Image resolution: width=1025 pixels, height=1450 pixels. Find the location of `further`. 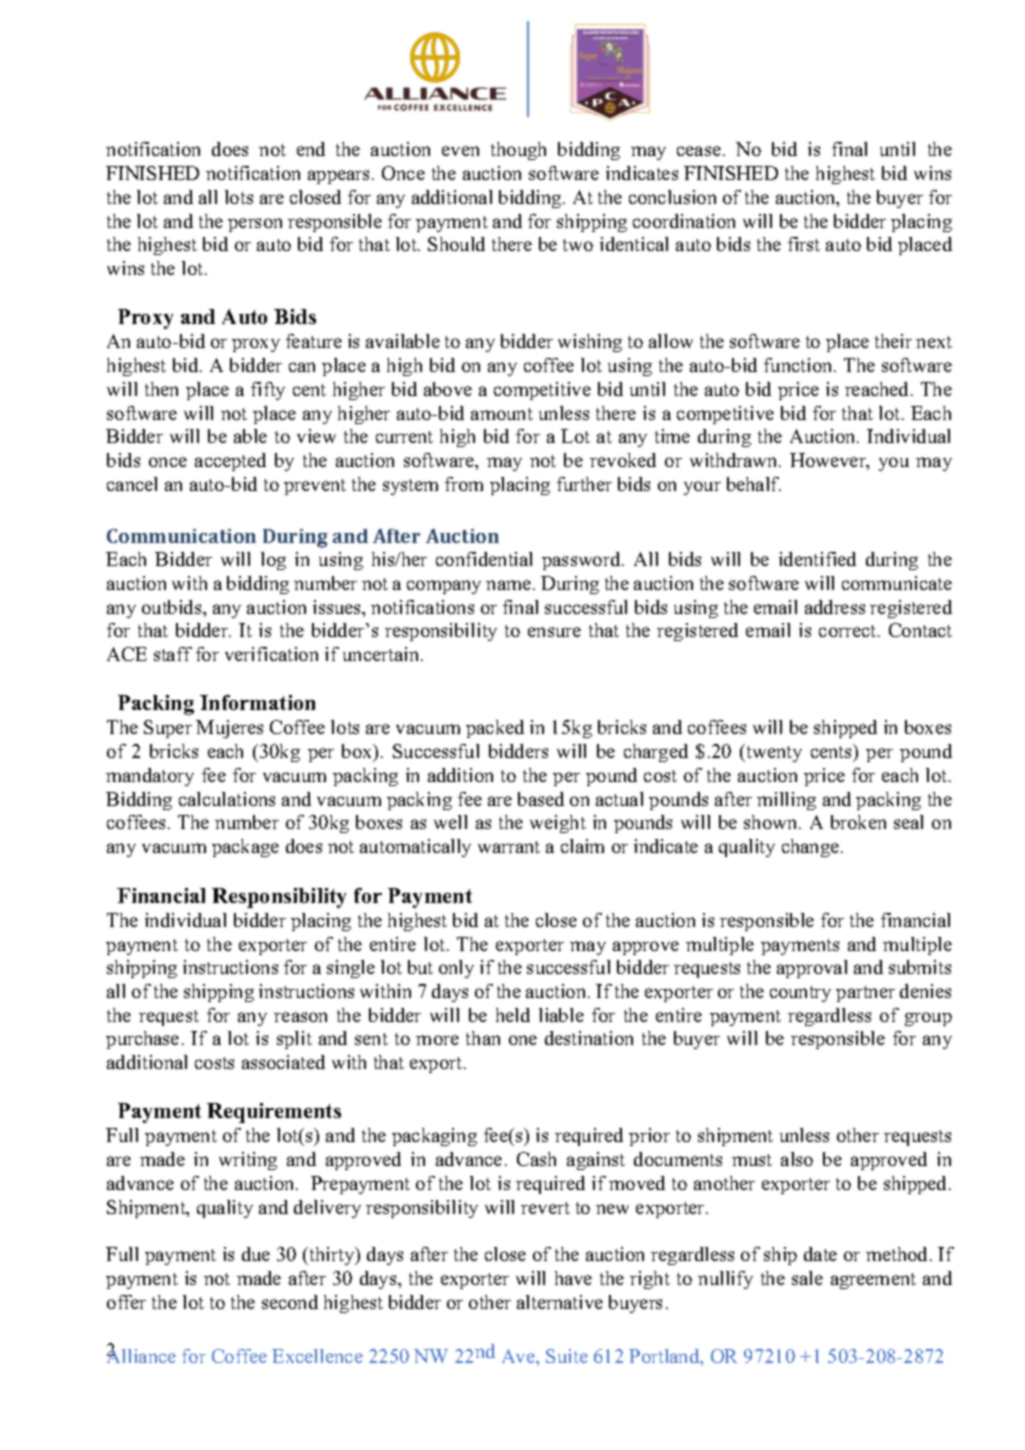

further is located at coordinates (584, 484).
